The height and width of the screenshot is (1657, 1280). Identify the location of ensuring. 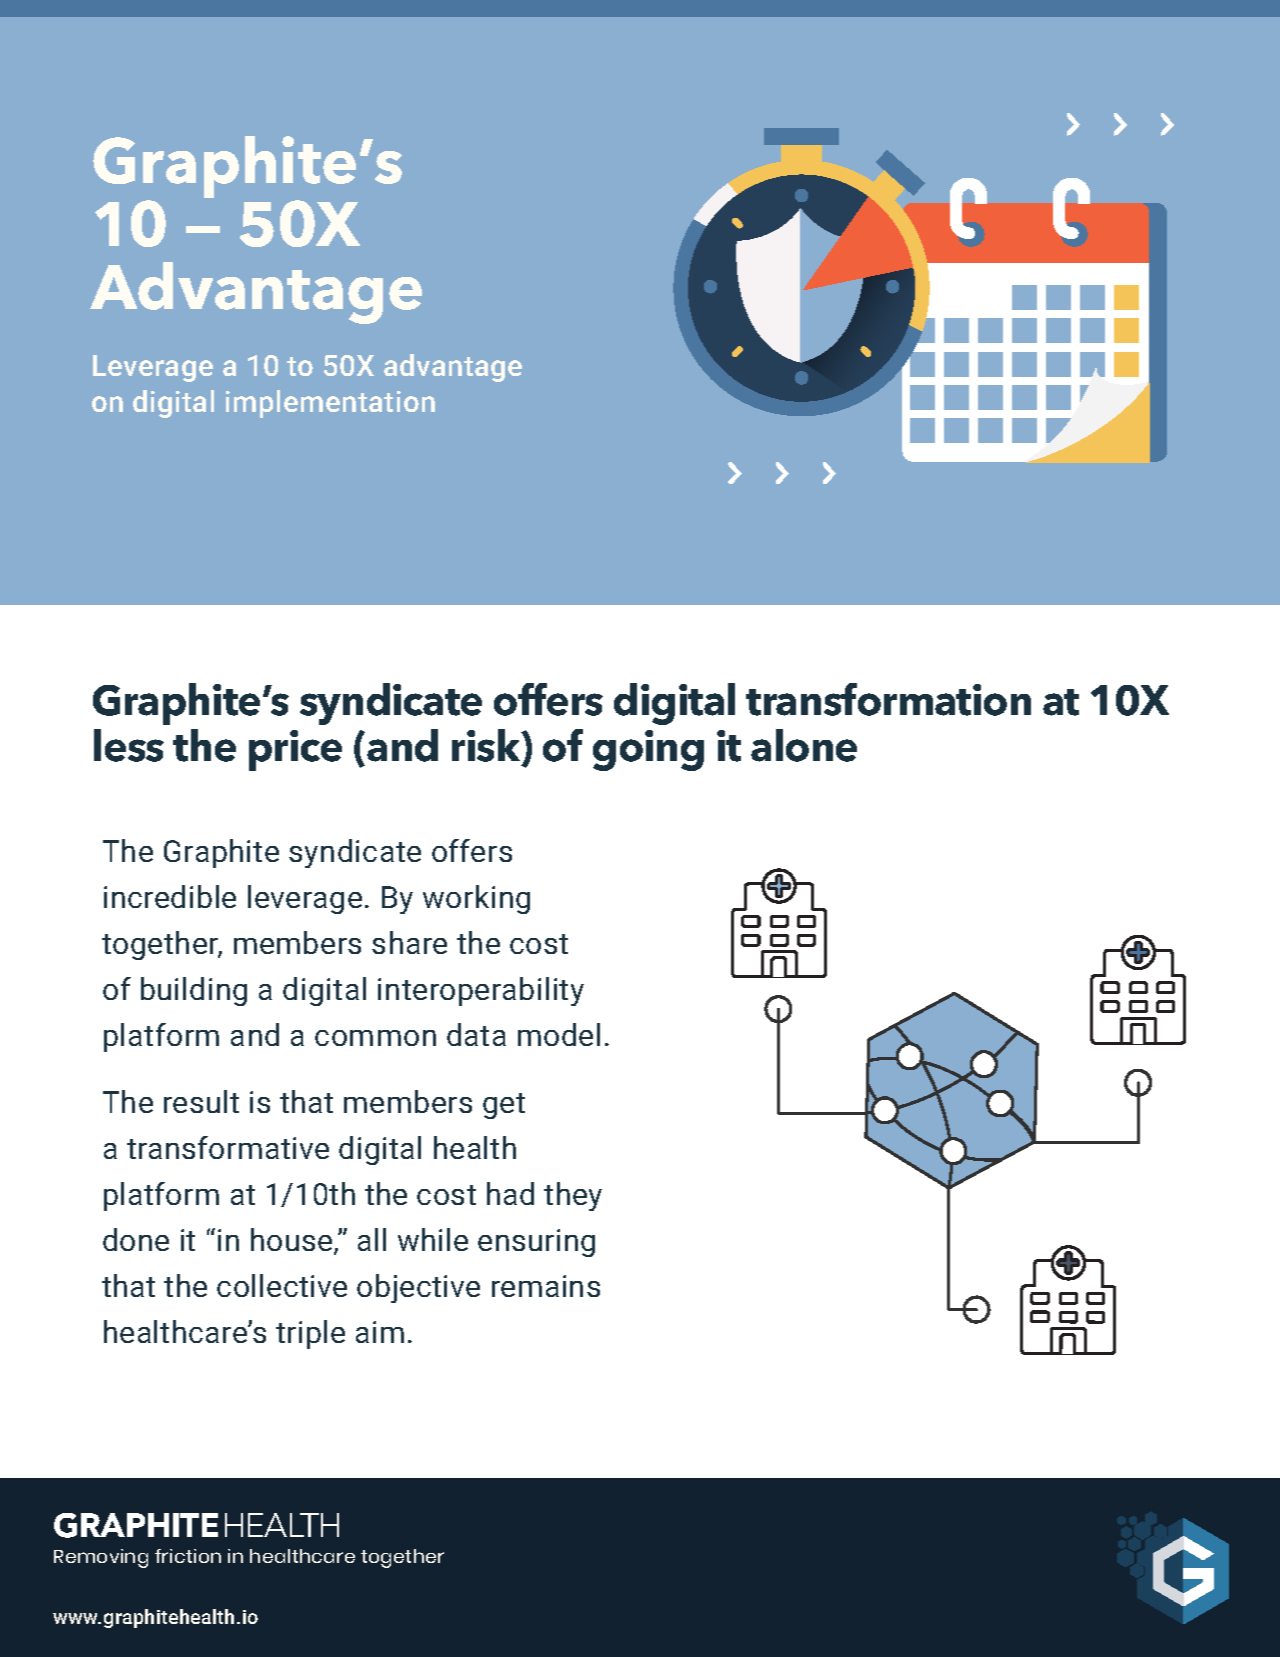
(536, 1243).
